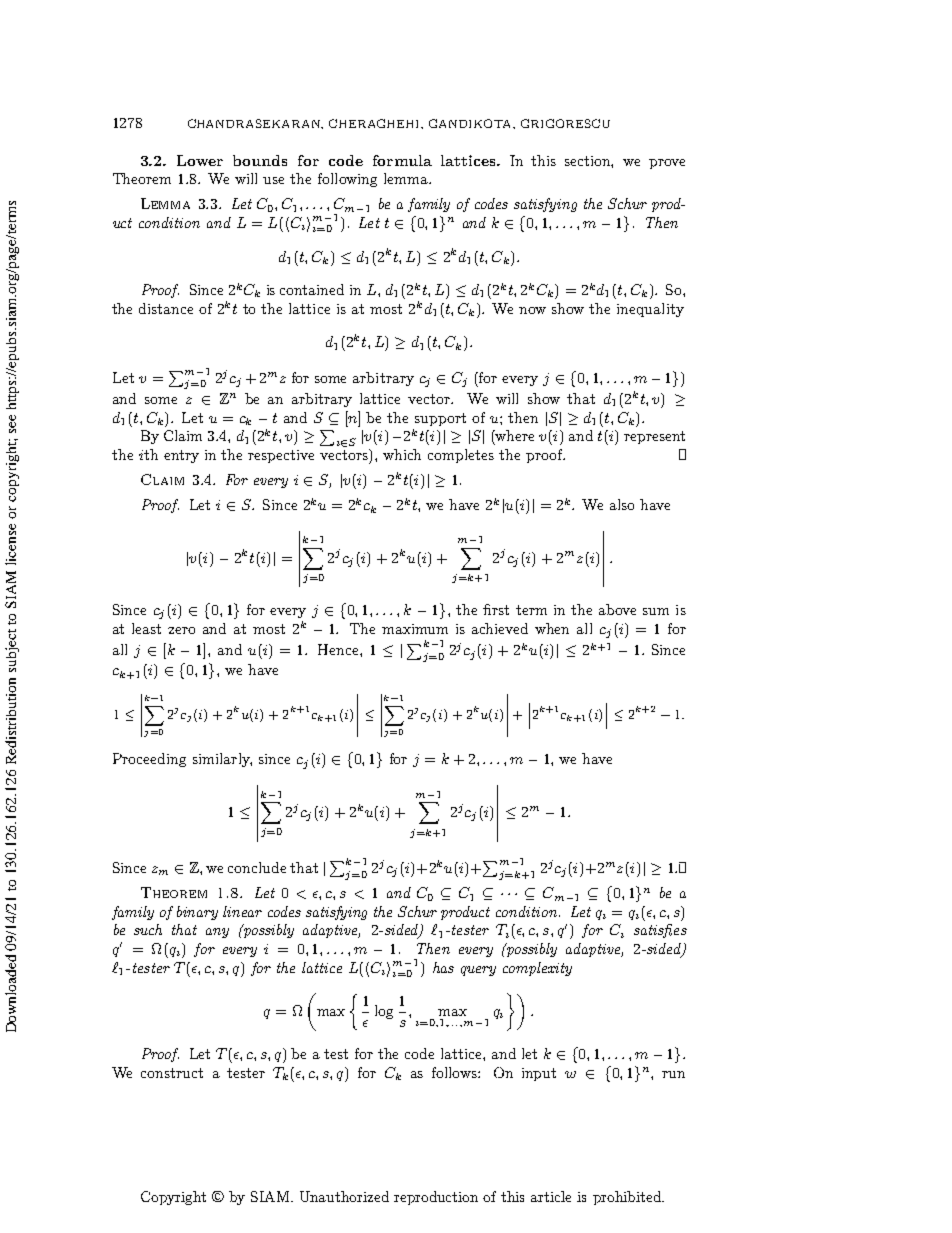  Describe the element at coordinates (172, 1073) in the document. I see `construct` at that location.
